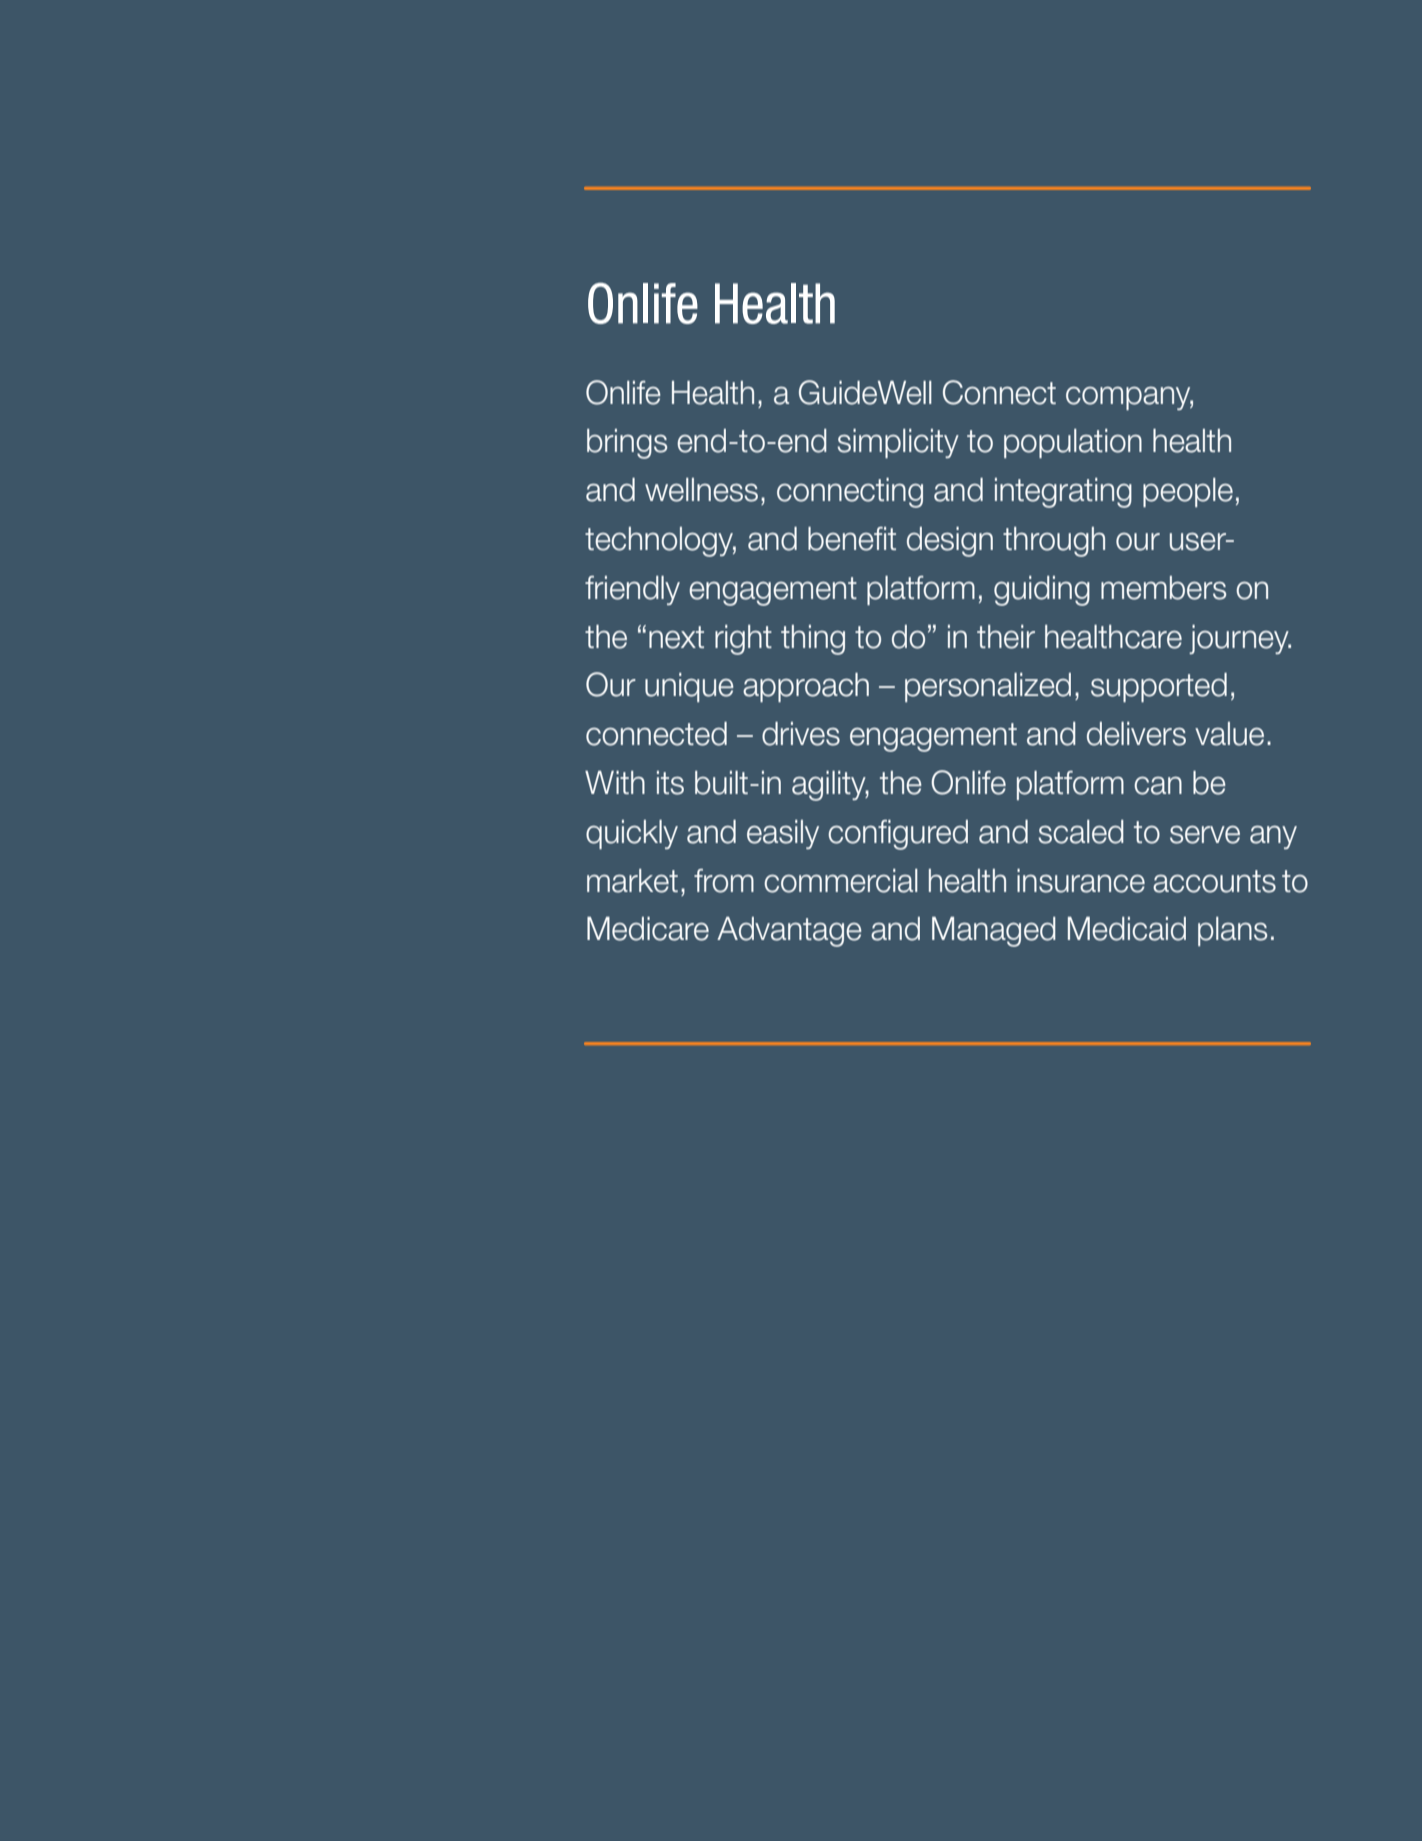  Describe the element at coordinates (801, 734) in the image. I see `drives` at that location.
